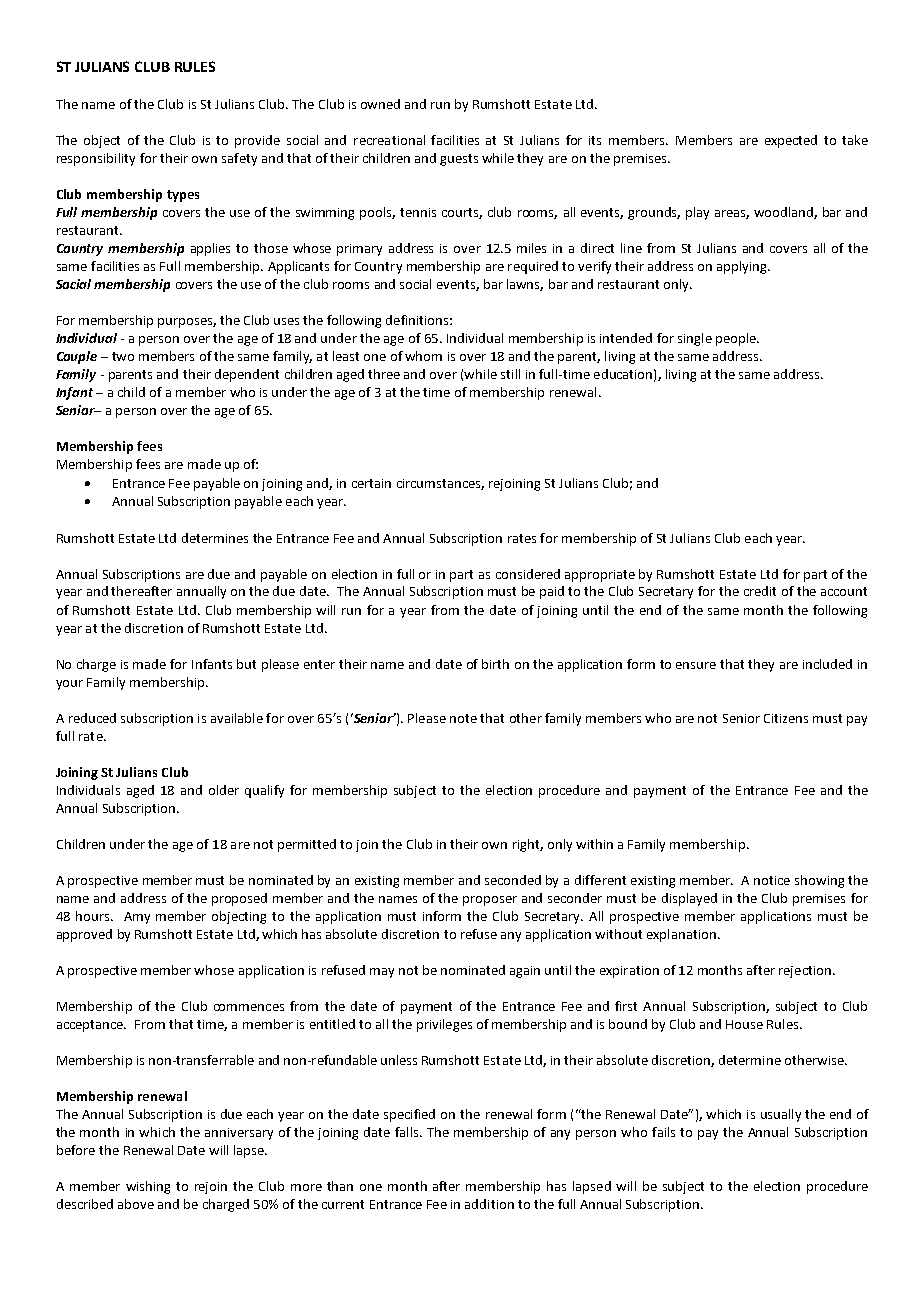  I want to click on but, so click(246, 664).
